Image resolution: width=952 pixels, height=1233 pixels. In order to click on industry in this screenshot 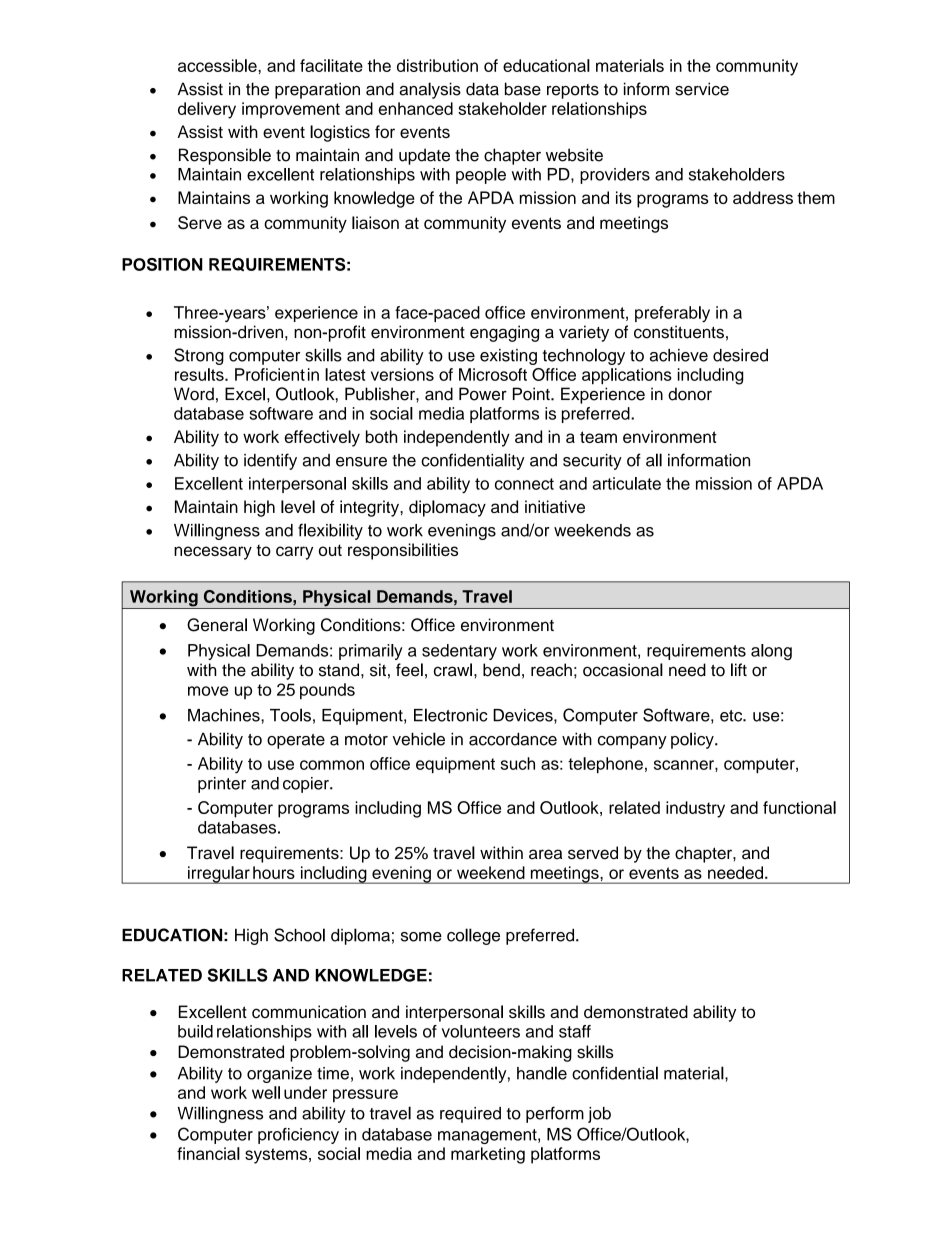, I will do `click(695, 809)`.
